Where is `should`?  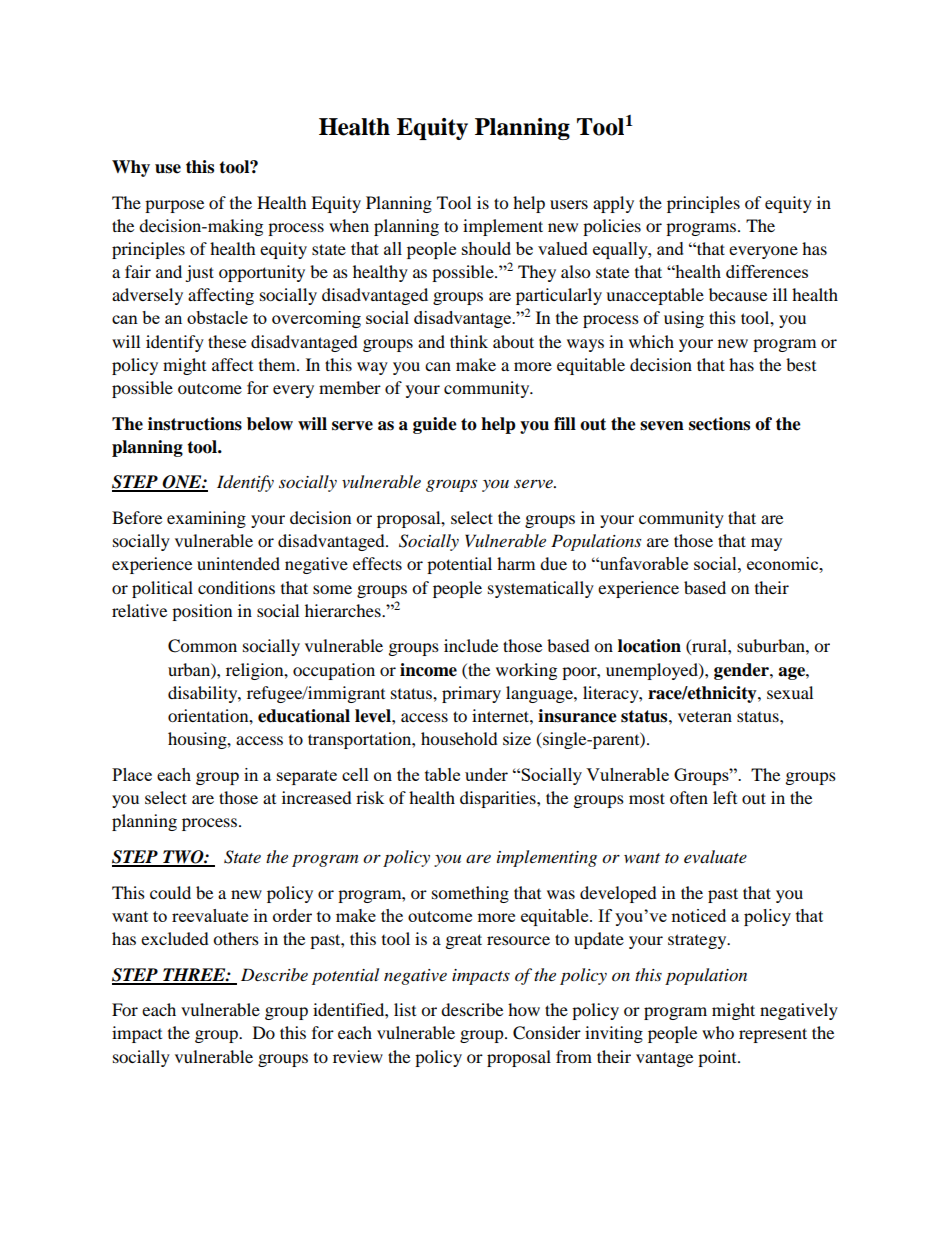
should is located at coordinates (486, 248).
